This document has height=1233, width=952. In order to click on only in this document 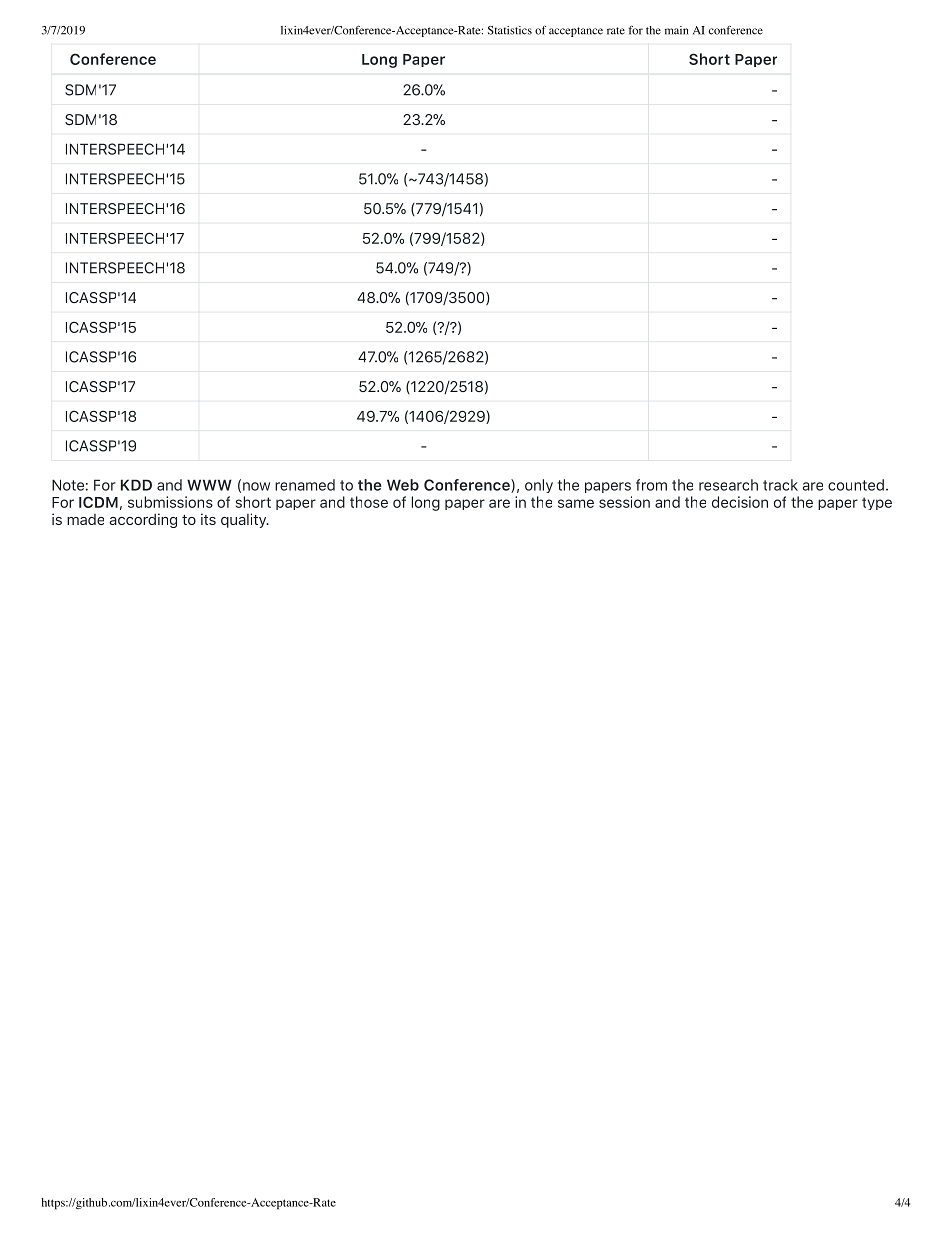, I will do `click(539, 486)`.
